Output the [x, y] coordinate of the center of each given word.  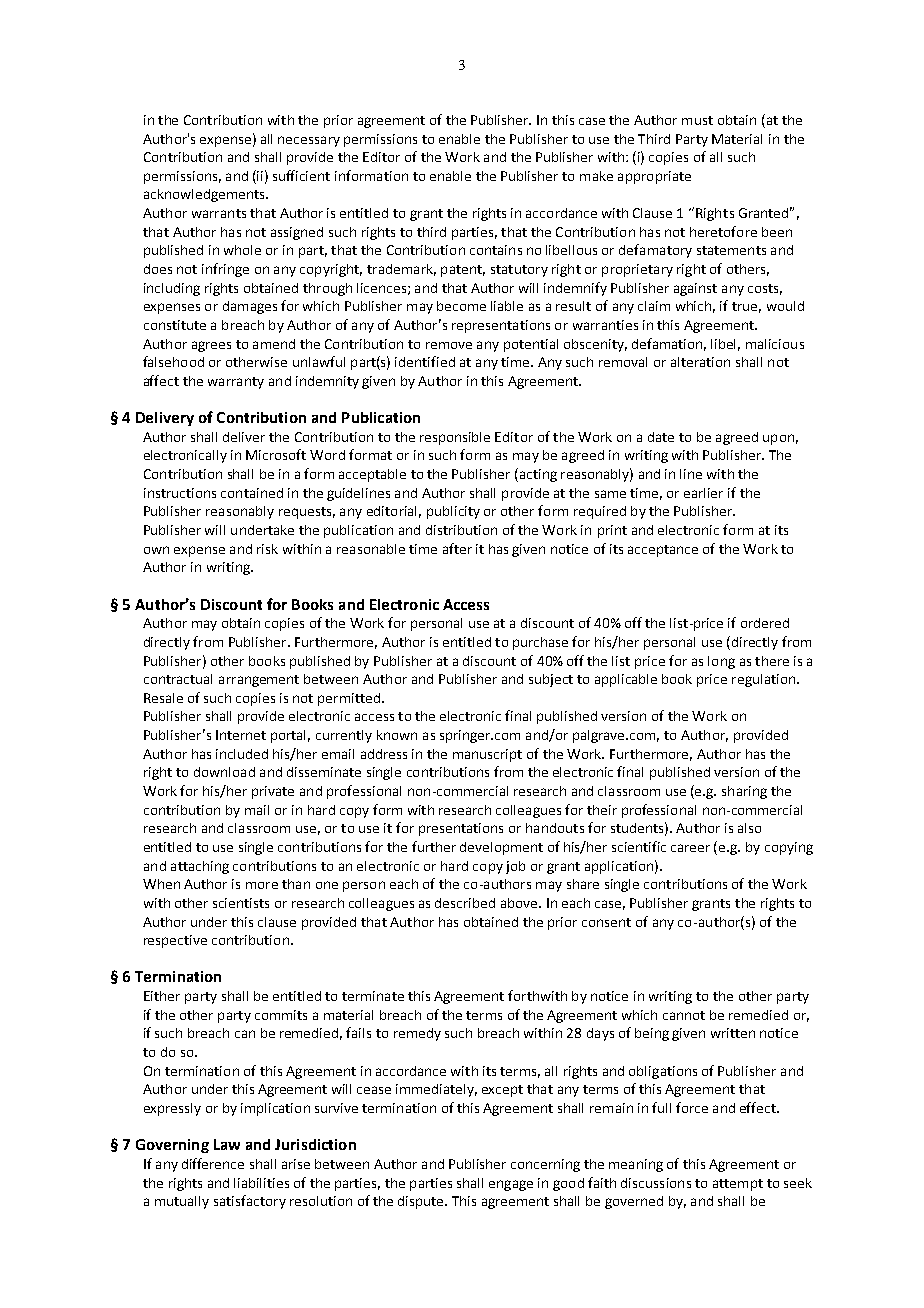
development [501, 848]
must [697, 120]
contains [496, 250]
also [749, 828]
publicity [453, 512]
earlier [703, 493]
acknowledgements [205, 195]
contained [252, 493]
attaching [200, 867]
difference [213, 1163]
